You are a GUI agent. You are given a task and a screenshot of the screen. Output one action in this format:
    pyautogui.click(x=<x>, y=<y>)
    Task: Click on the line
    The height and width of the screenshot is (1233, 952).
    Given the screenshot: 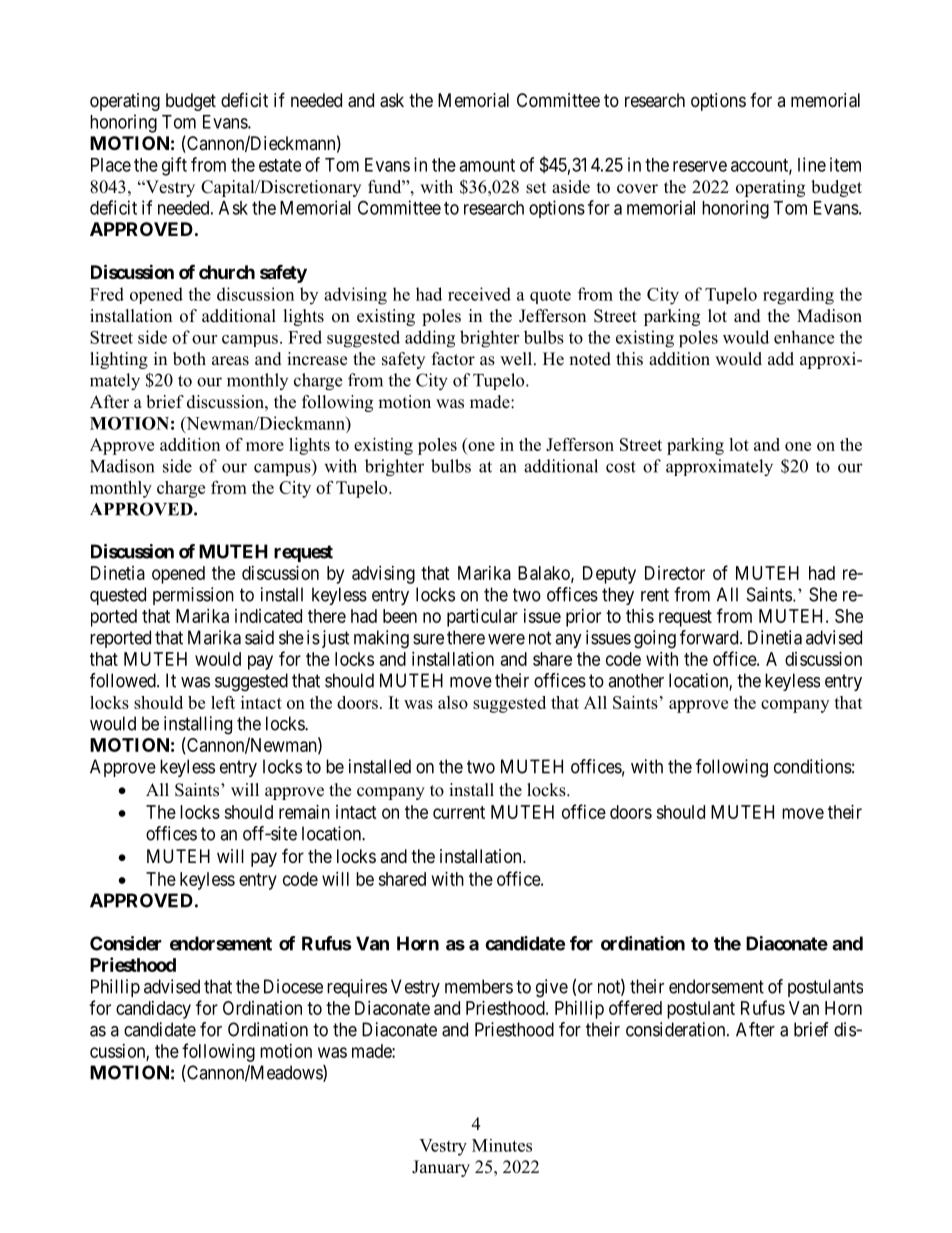 What is the action you would take?
    pyautogui.click(x=812, y=164)
